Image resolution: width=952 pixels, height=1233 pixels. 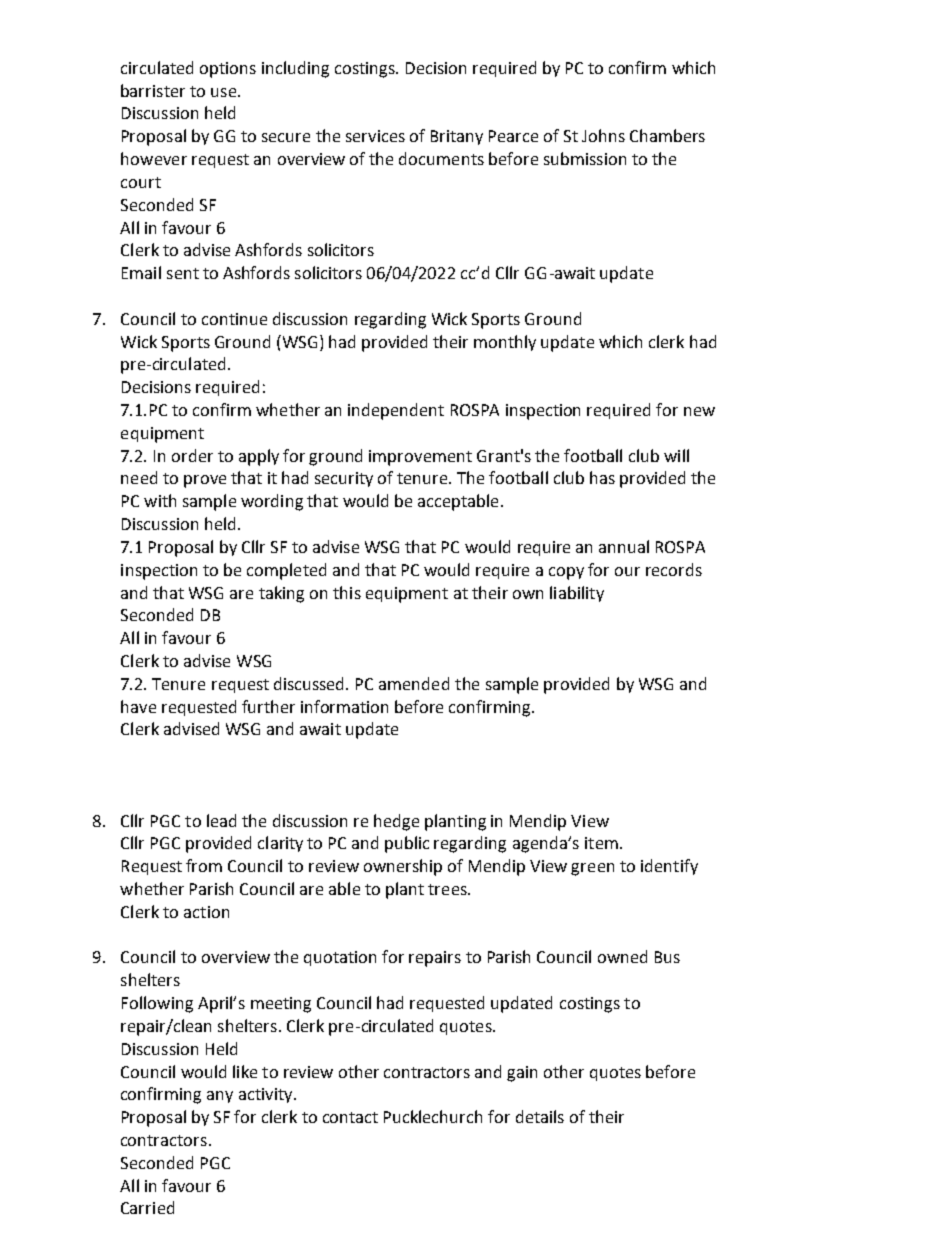 I want to click on monthly, so click(x=505, y=343).
